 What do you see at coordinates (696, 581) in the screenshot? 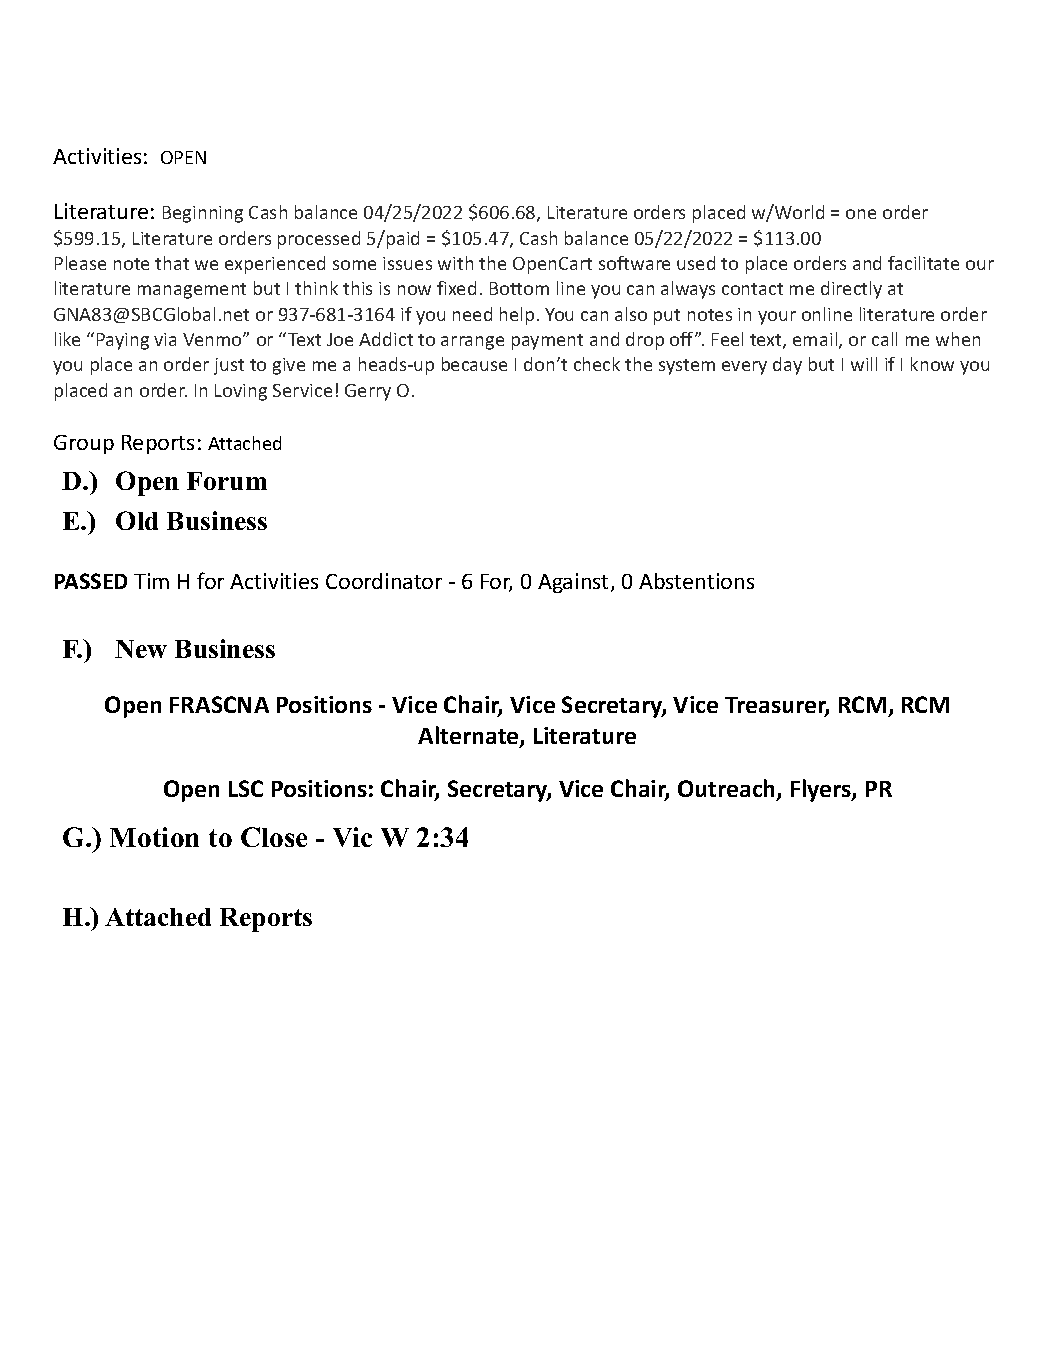
I see `Abstentions` at bounding box center [696, 581].
